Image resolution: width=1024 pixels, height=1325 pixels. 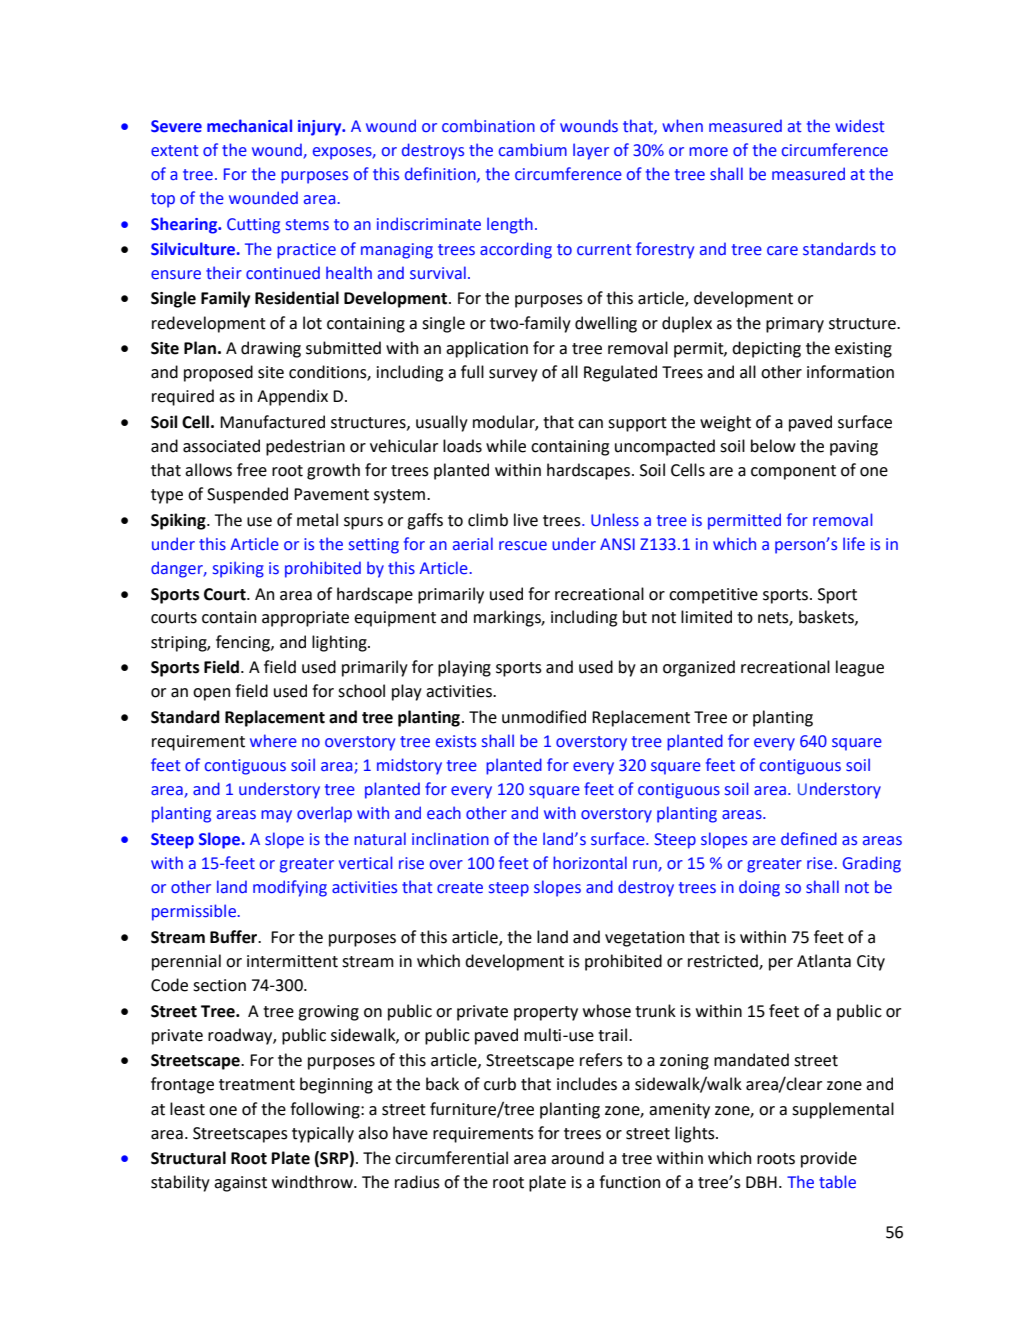 I want to click on defined, so click(x=809, y=838).
